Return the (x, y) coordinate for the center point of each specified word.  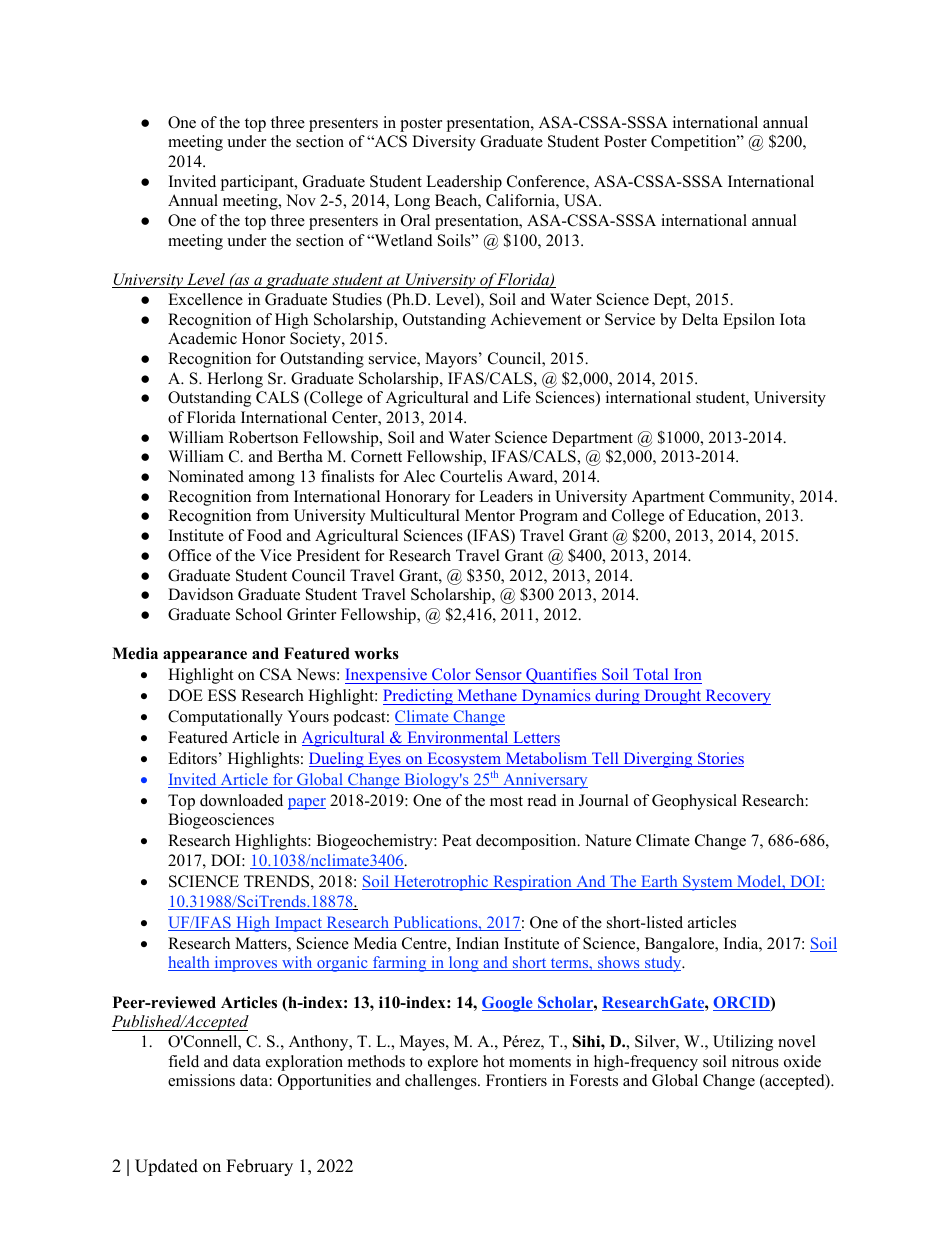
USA (582, 200)
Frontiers (516, 1080)
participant (258, 183)
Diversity (444, 143)
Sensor (499, 674)
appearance (205, 657)
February (259, 1167)
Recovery (737, 697)
